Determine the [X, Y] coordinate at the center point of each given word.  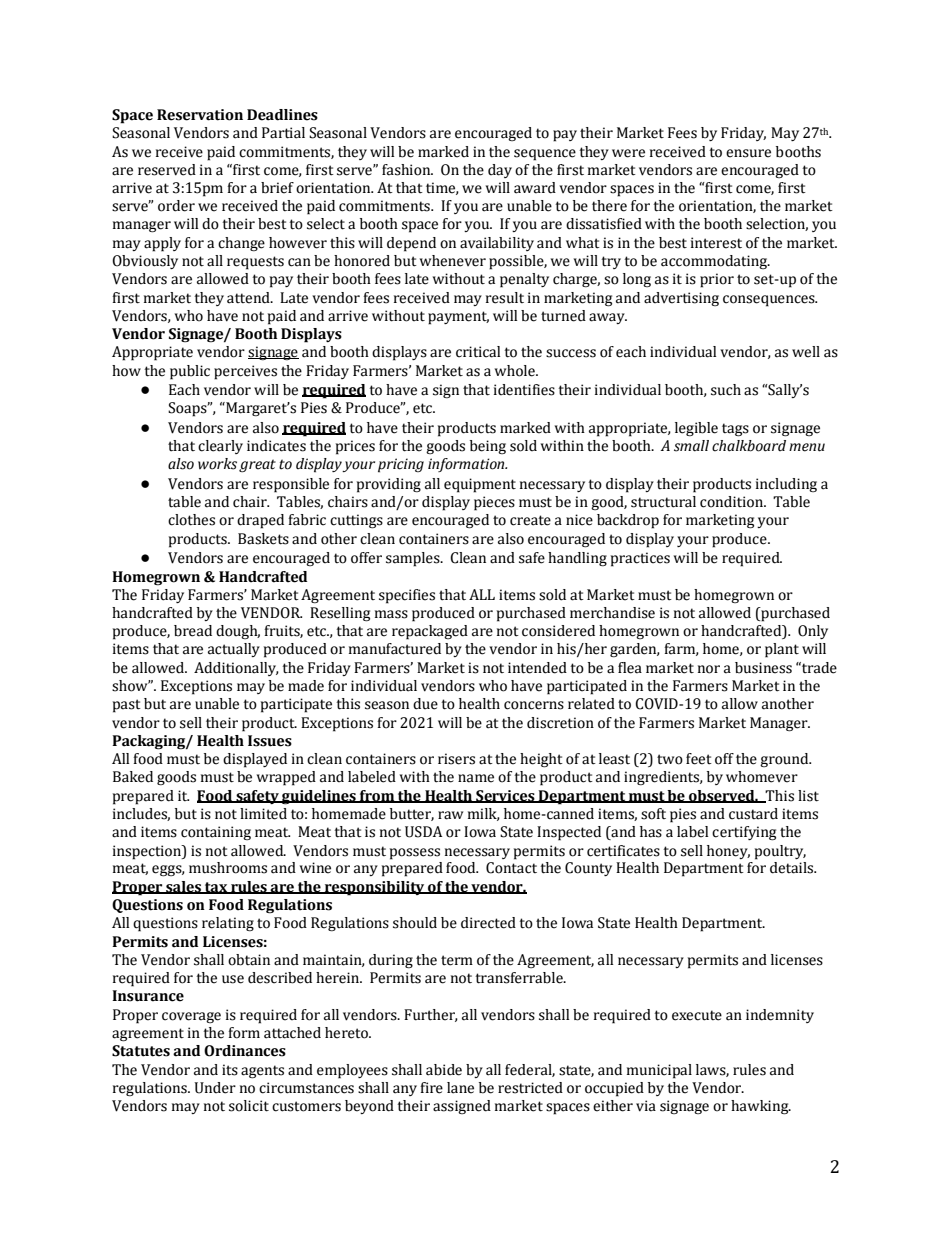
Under [215, 1088]
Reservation [200, 115]
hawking [761, 1107]
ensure [748, 153]
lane [460, 1088]
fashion [407, 170]
